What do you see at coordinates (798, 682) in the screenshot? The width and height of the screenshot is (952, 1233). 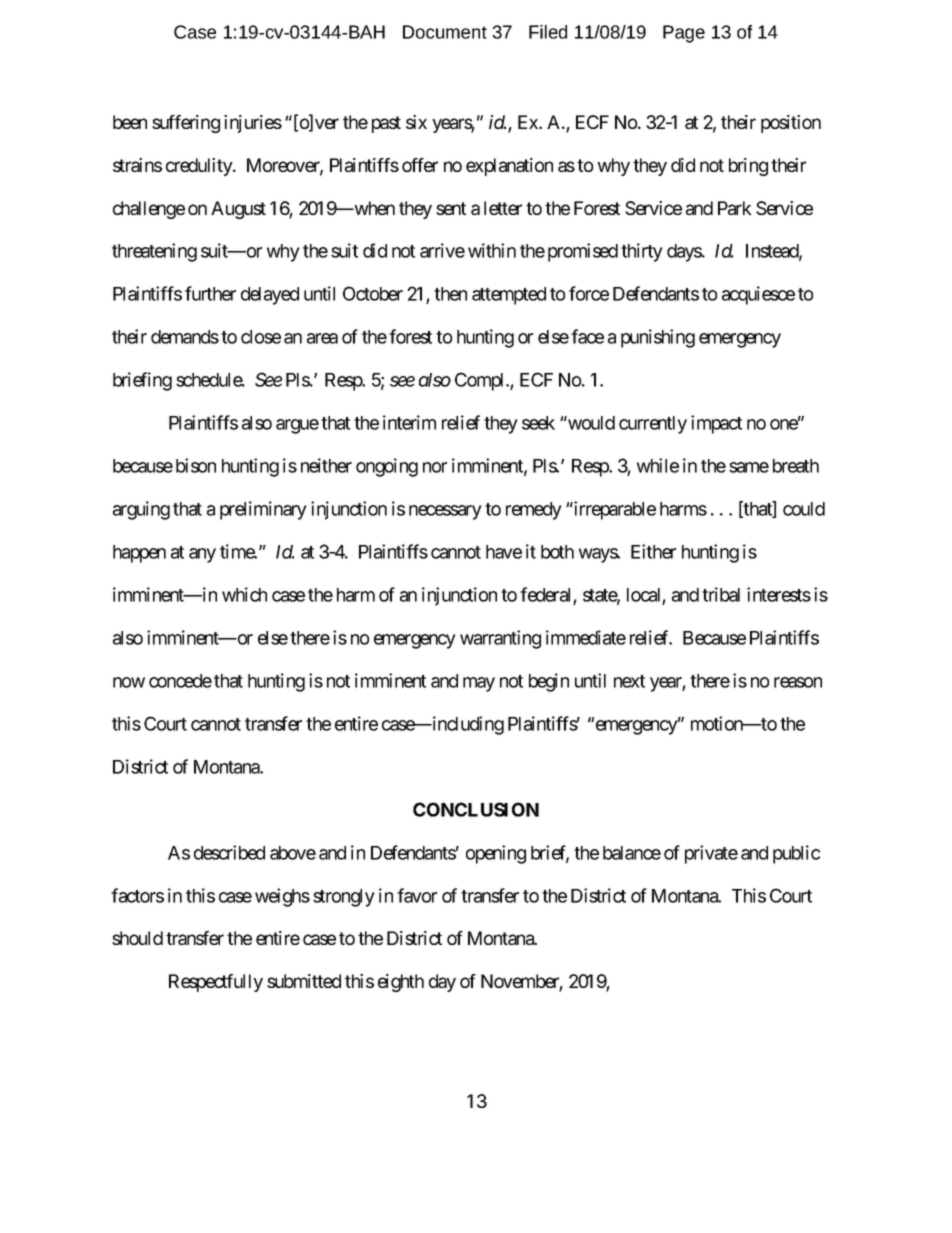 I see `reason` at bounding box center [798, 682].
